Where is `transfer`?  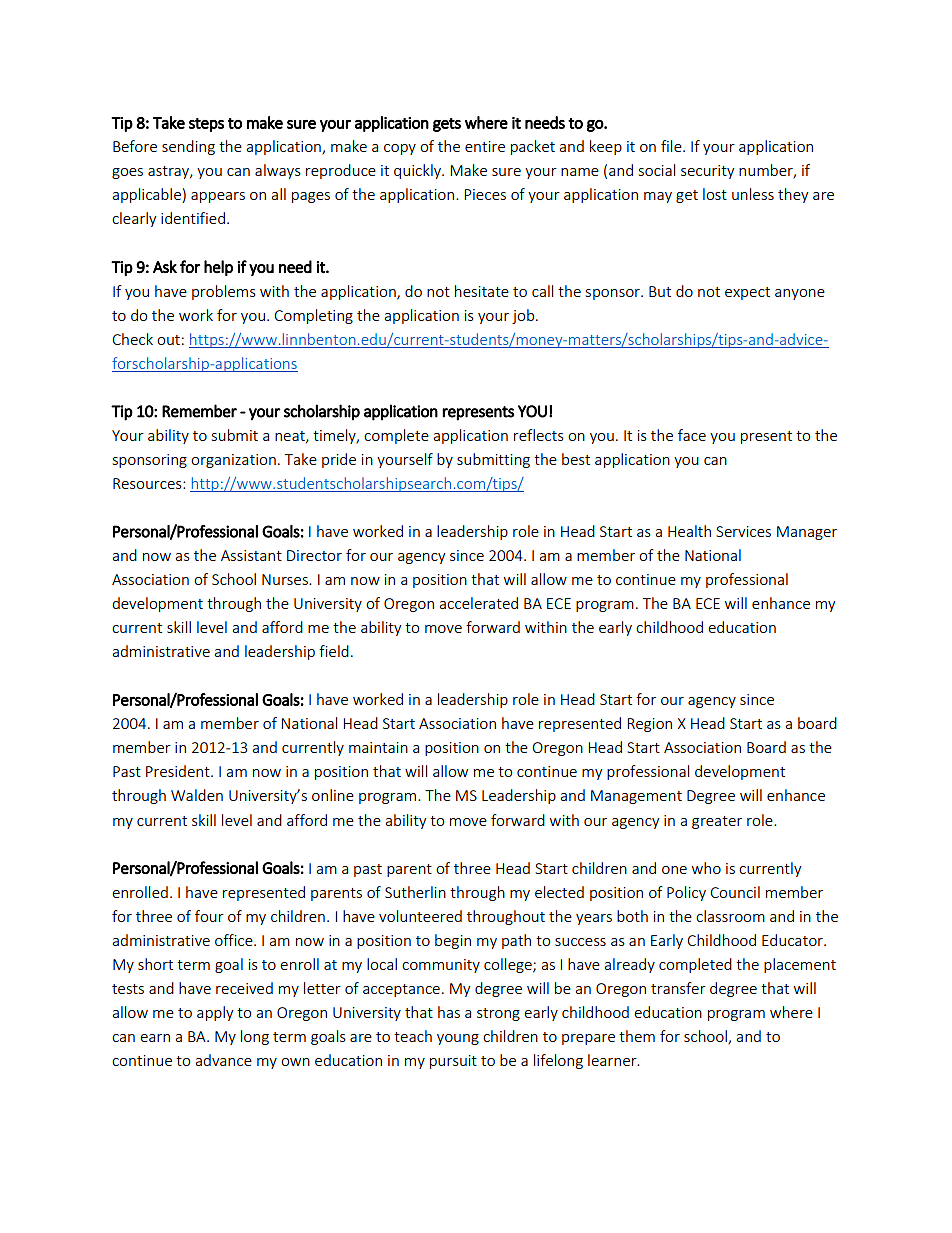 transfer is located at coordinates (678, 988).
